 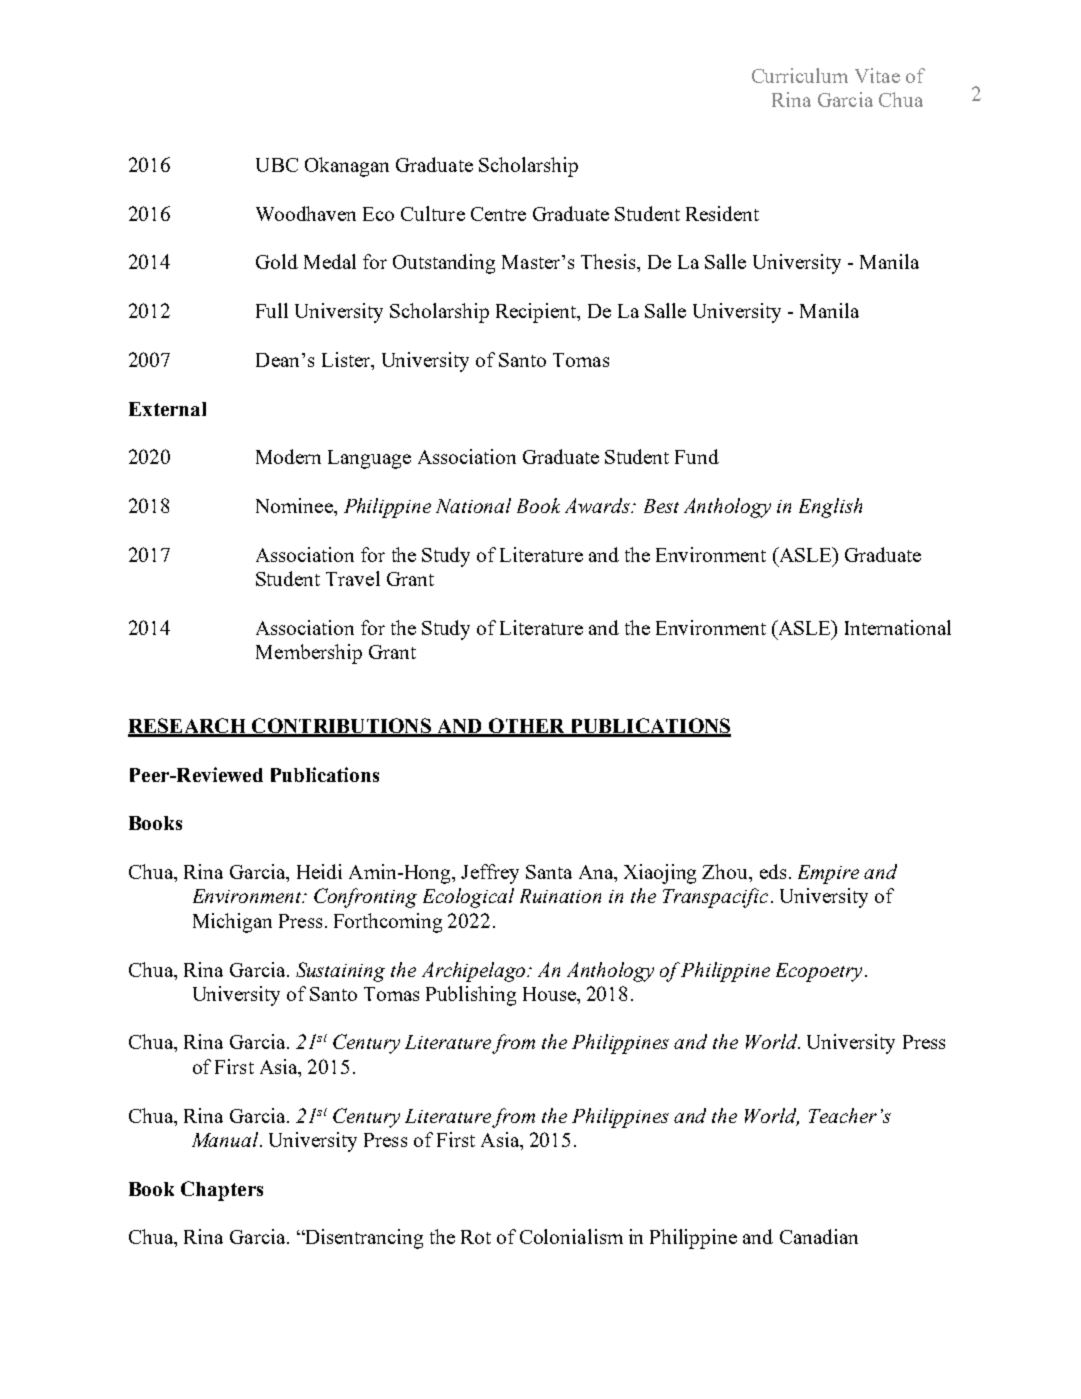 I want to click on Curriculum, so click(x=800, y=75).
